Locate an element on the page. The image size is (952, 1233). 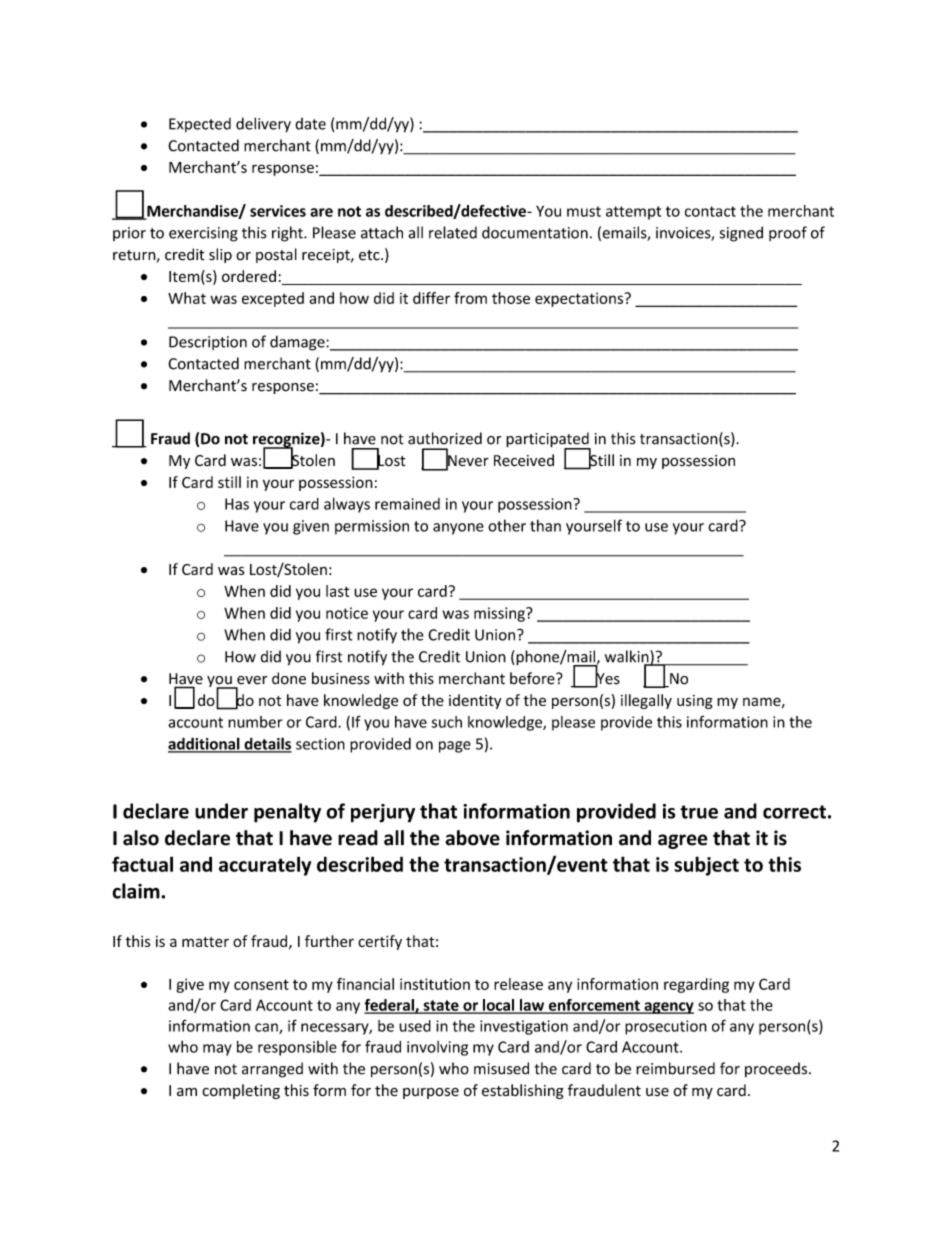
Expected is located at coordinates (200, 125).
